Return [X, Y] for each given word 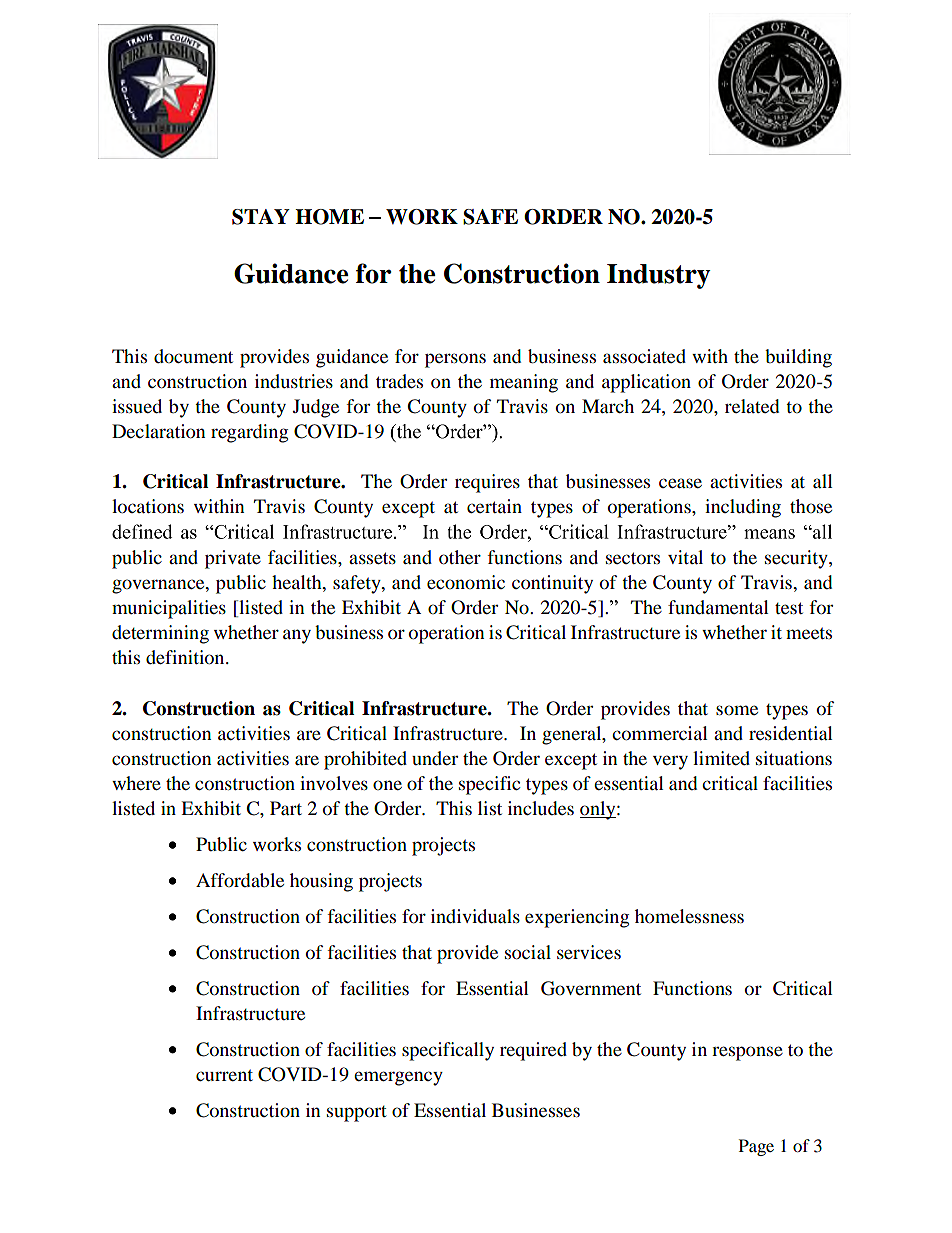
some [737, 710]
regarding [249, 433]
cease [680, 483]
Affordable [240, 880]
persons [455, 360]
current [224, 1075]
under [435, 758]
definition [186, 657]
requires [487, 483]
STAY [261, 217]
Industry [659, 276]
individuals [475, 916]
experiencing [577, 918]
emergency [398, 1078]
